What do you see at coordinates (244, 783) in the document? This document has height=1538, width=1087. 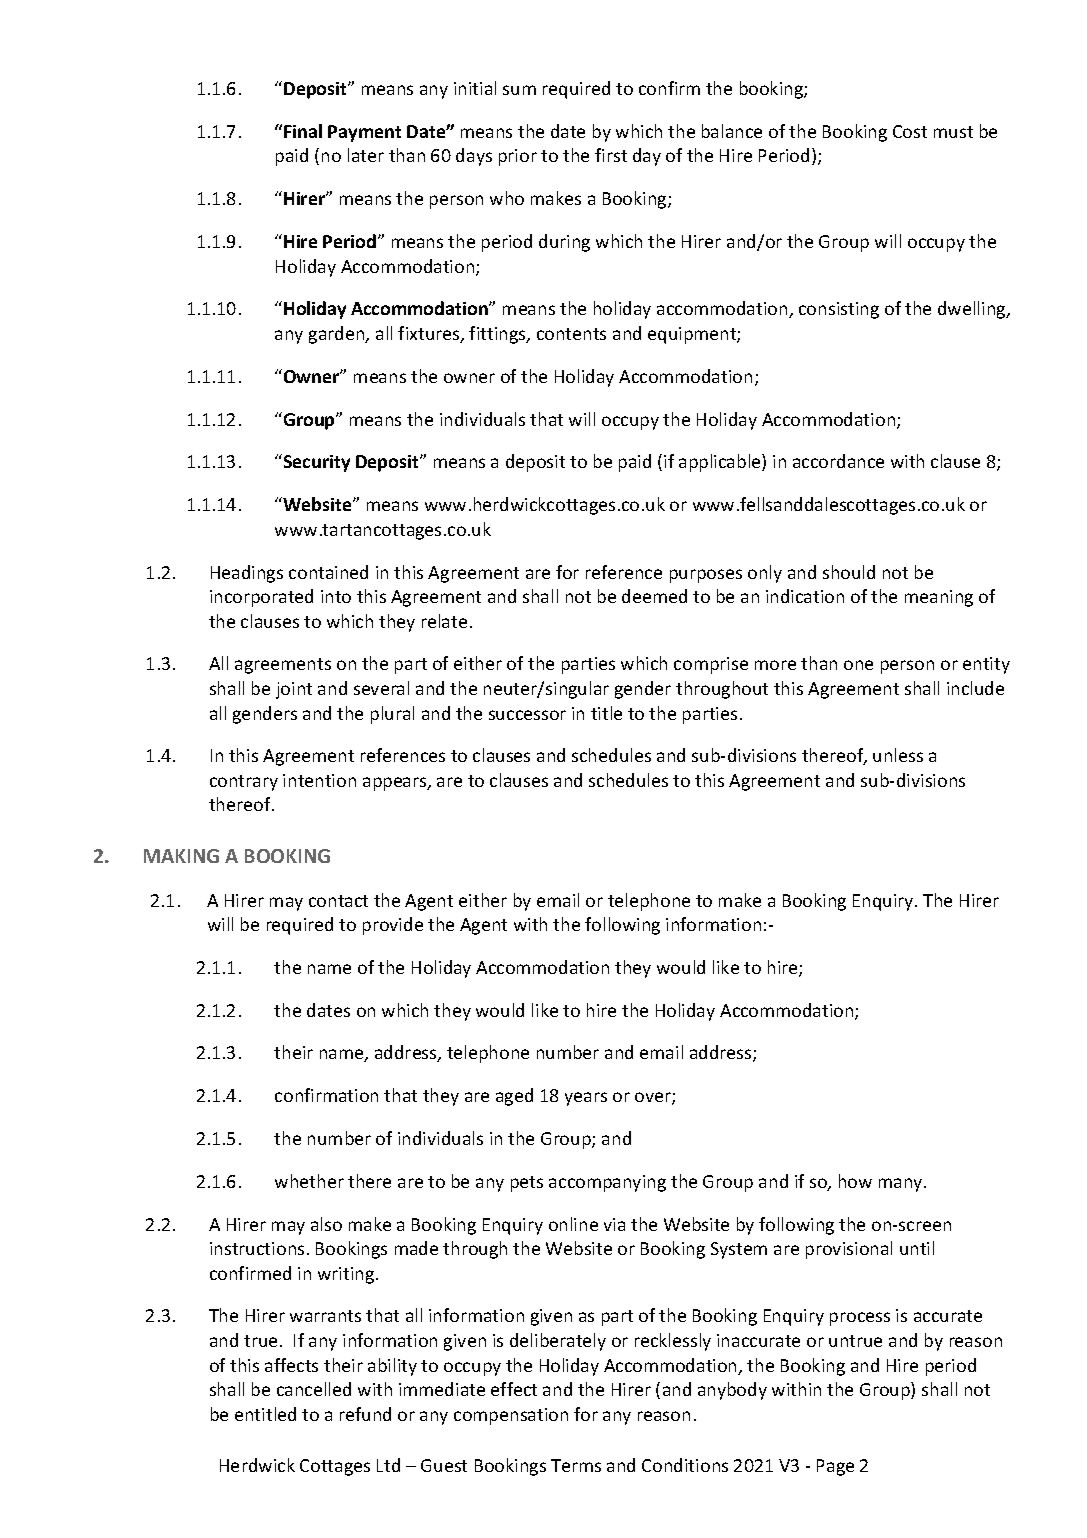 I see `contrary` at bounding box center [244, 783].
